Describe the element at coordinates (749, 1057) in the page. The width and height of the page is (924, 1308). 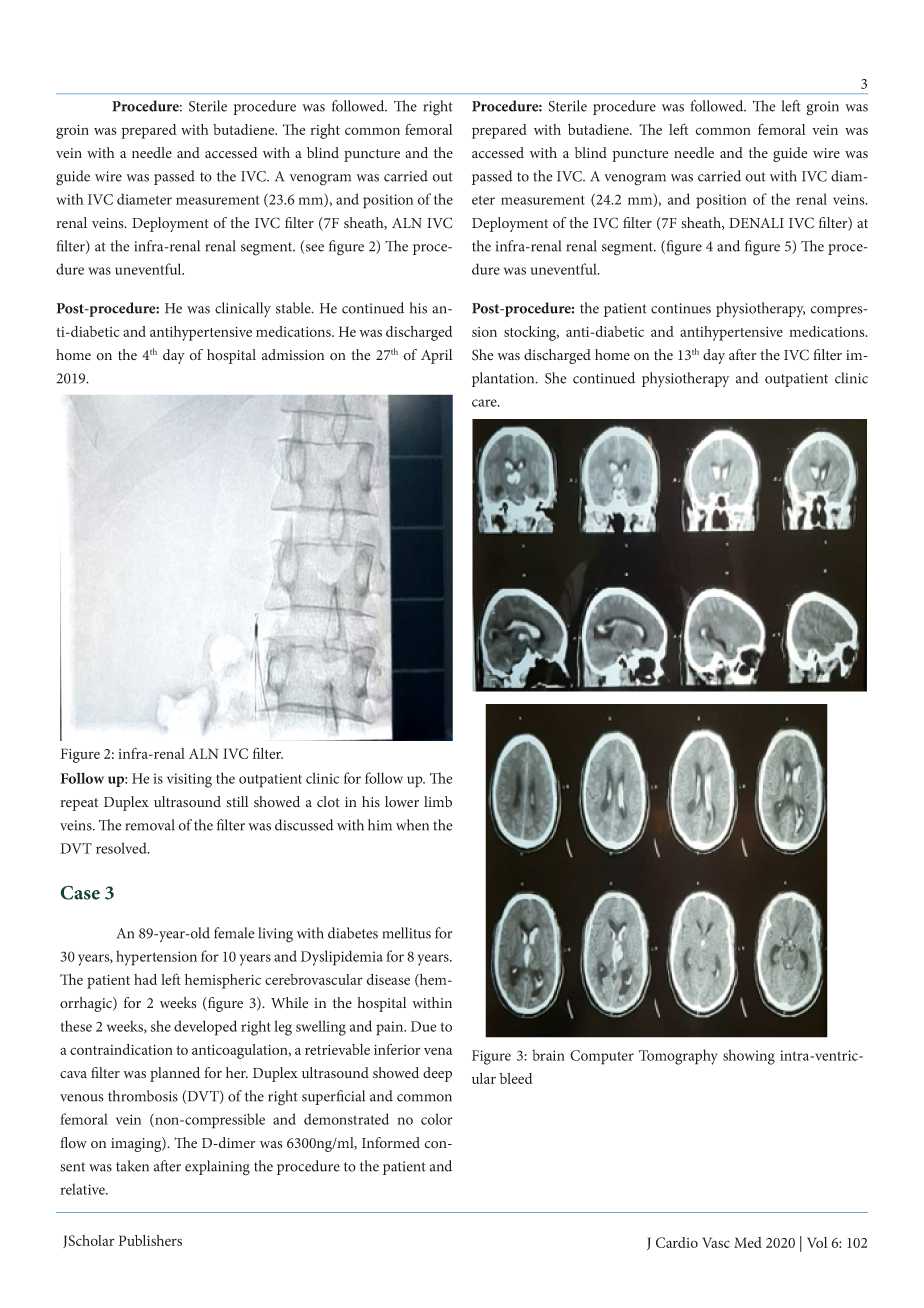
I see `showing` at that location.
